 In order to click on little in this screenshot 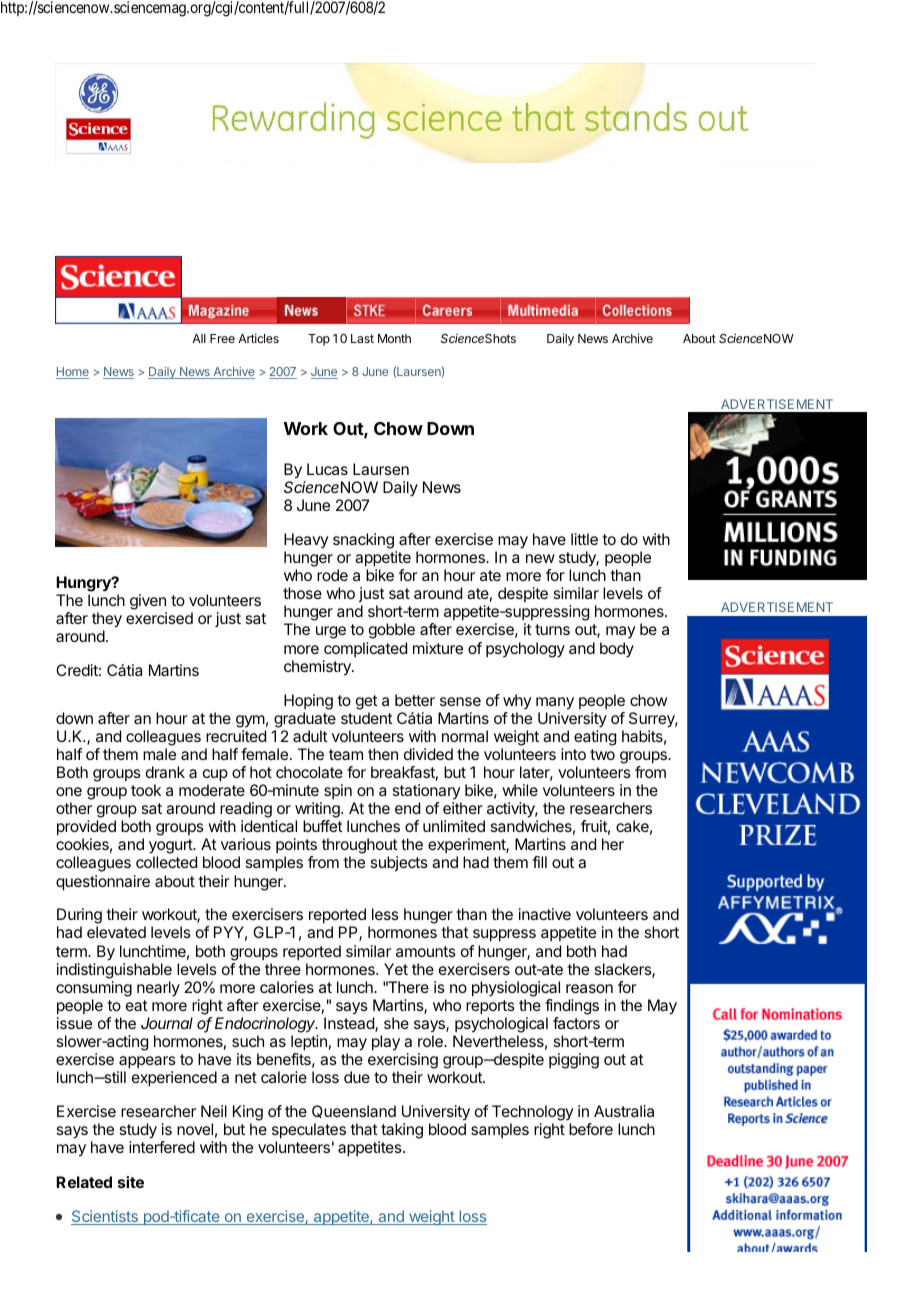, I will do `click(584, 539)`.
